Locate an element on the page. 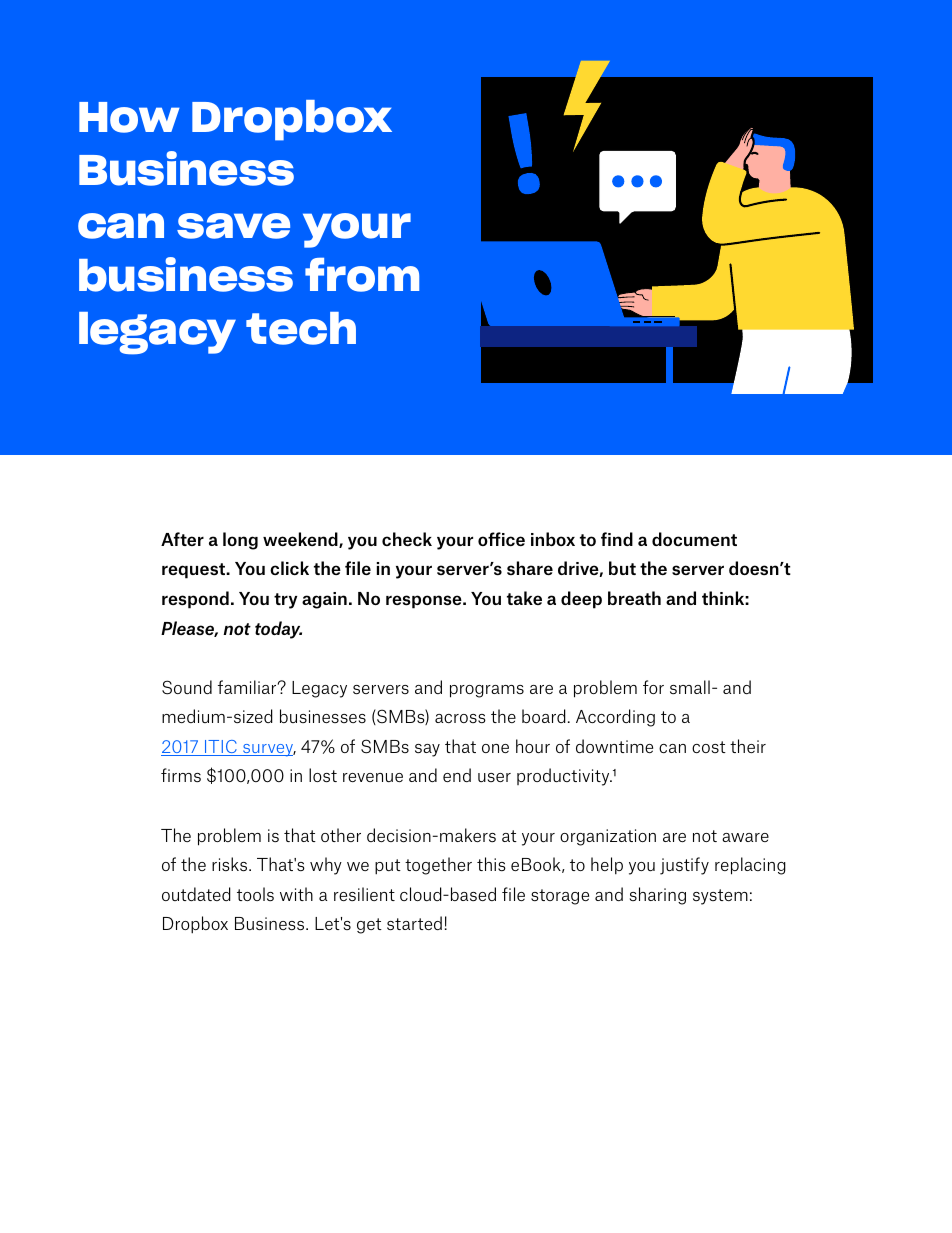 The width and height of the page is (952, 1233). check is located at coordinates (407, 539).
